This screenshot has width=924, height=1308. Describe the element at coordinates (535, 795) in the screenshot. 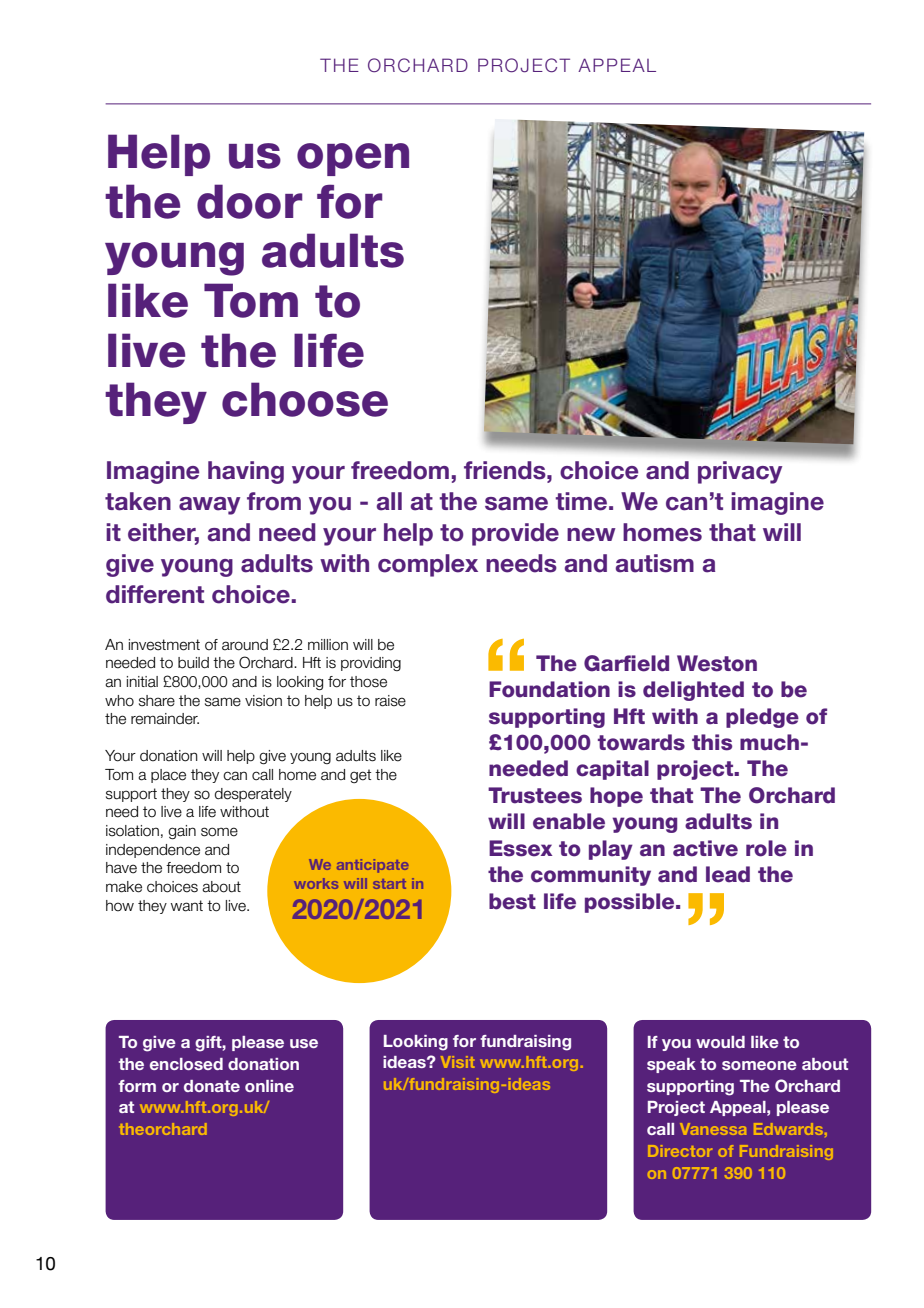

I see `Trustees` at that location.
